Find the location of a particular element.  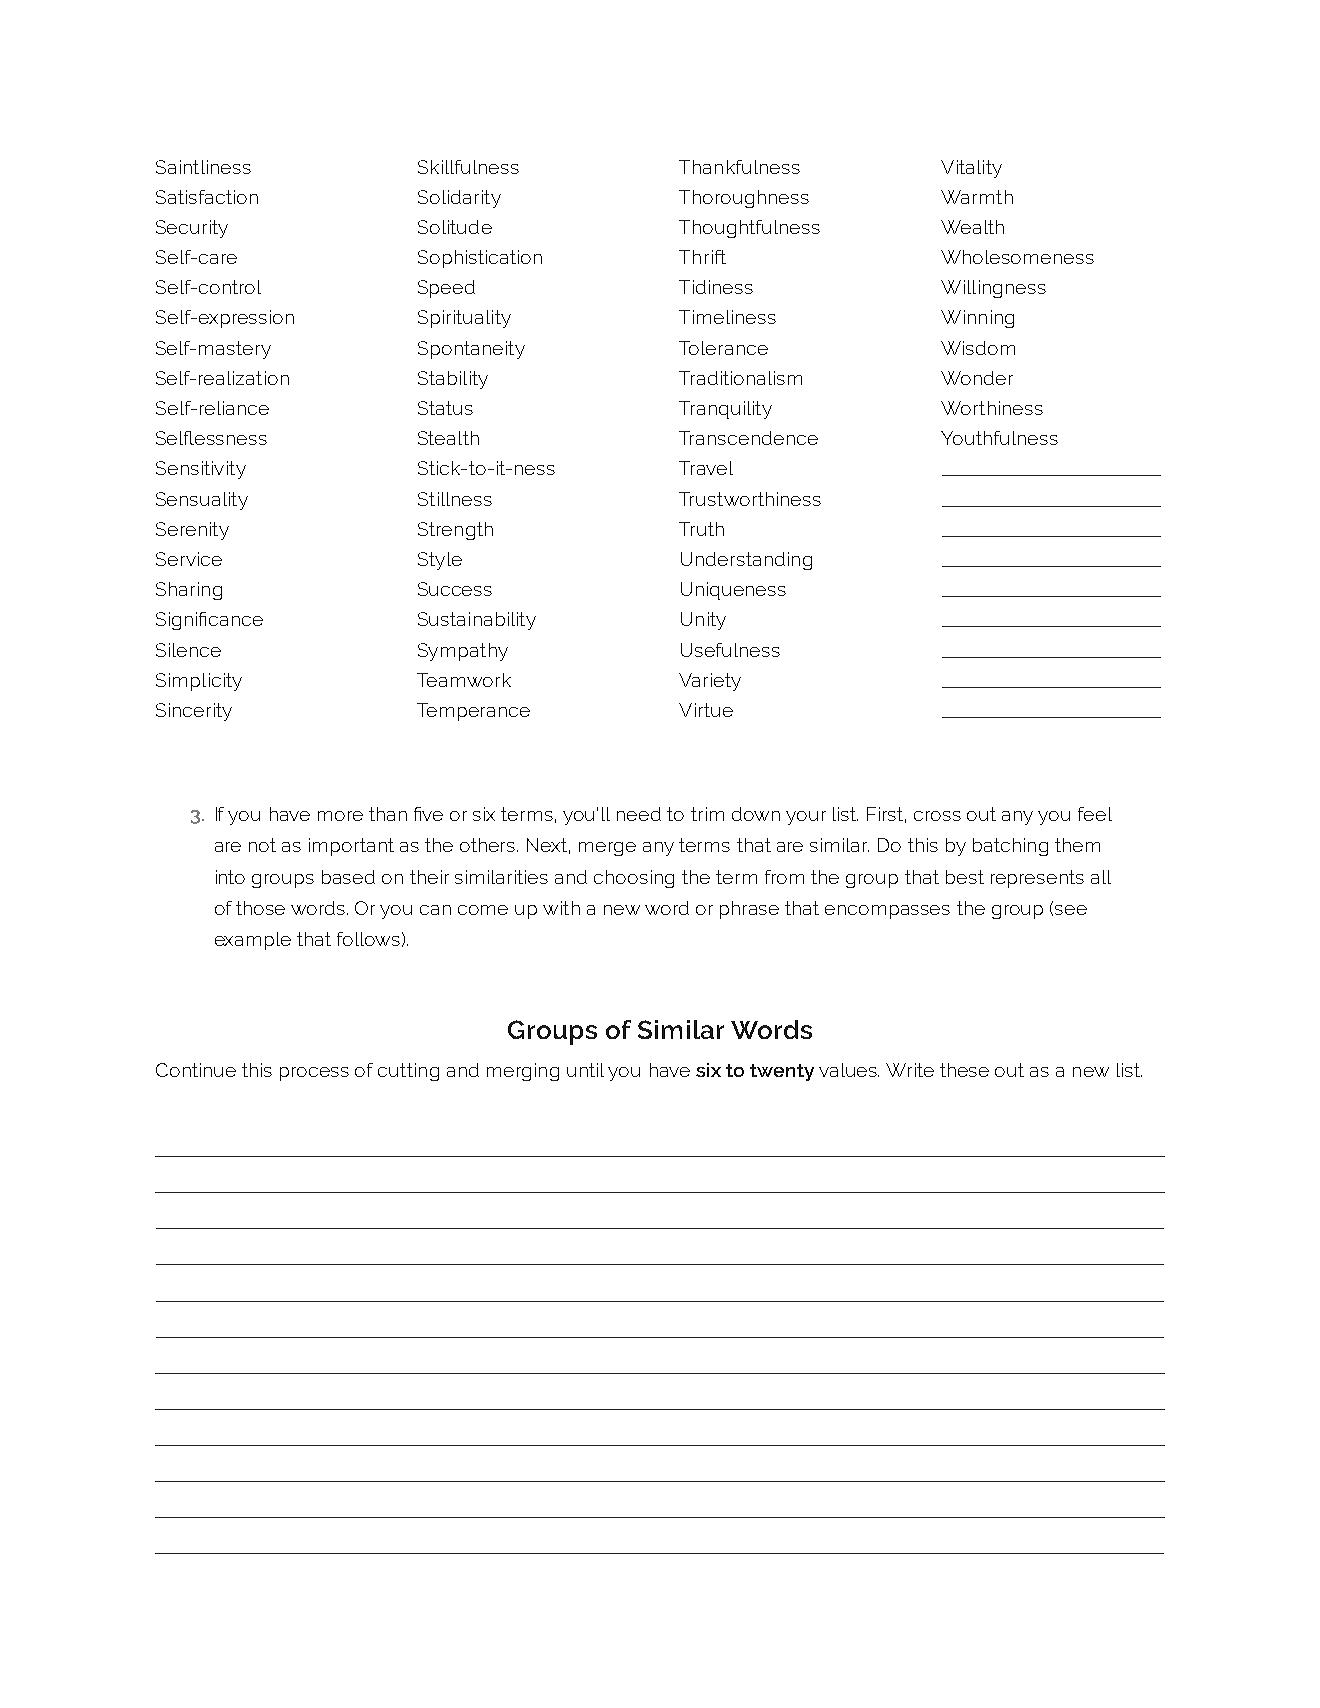

Thrift is located at coordinates (702, 257).
